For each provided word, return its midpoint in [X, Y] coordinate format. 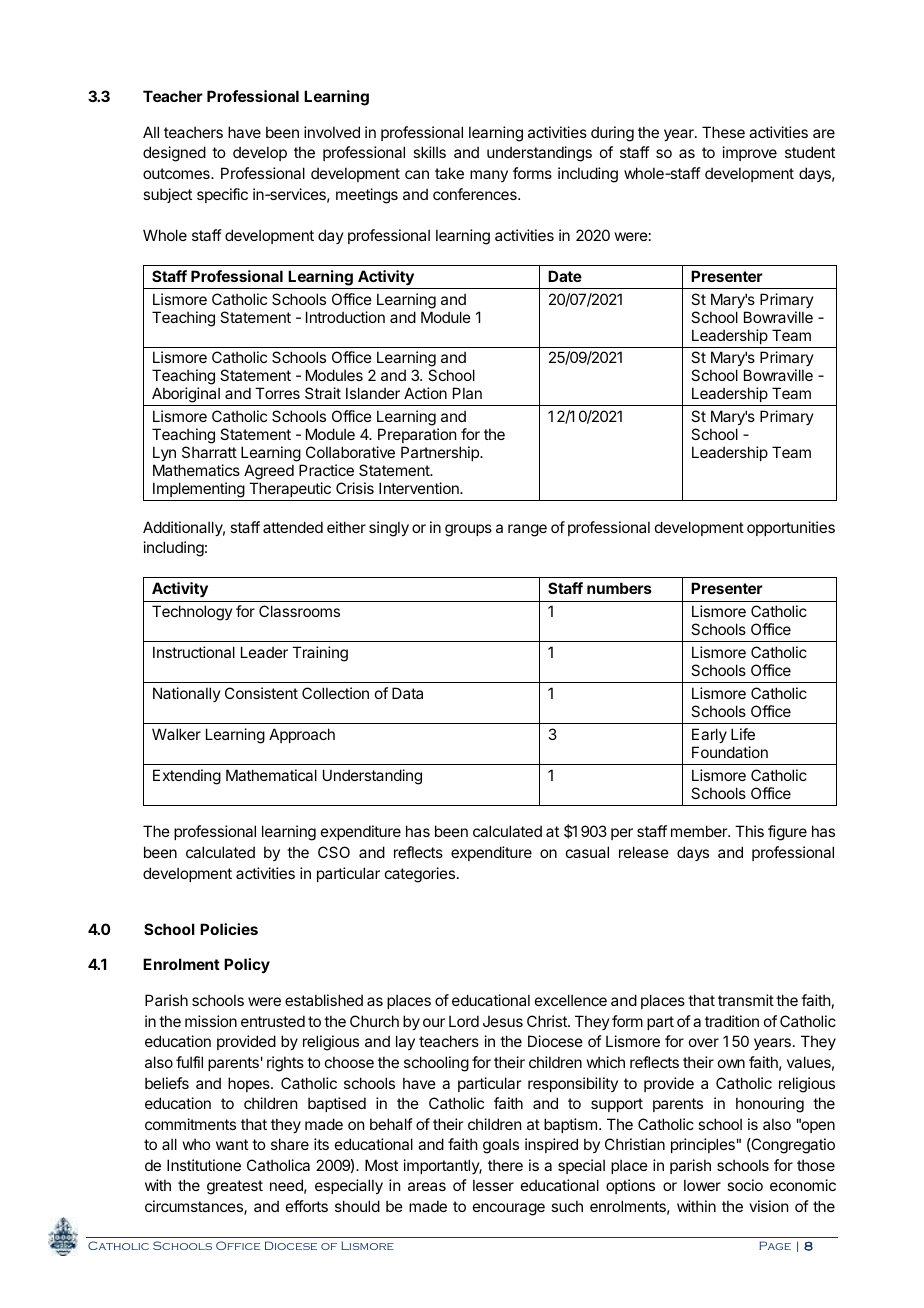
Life [743, 734]
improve [750, 153]
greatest [235, 1187]
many [489, 176]
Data [407, 693]
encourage [509, 1209]
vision [768, 1206]
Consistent [261, 693]
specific [222, 195]
